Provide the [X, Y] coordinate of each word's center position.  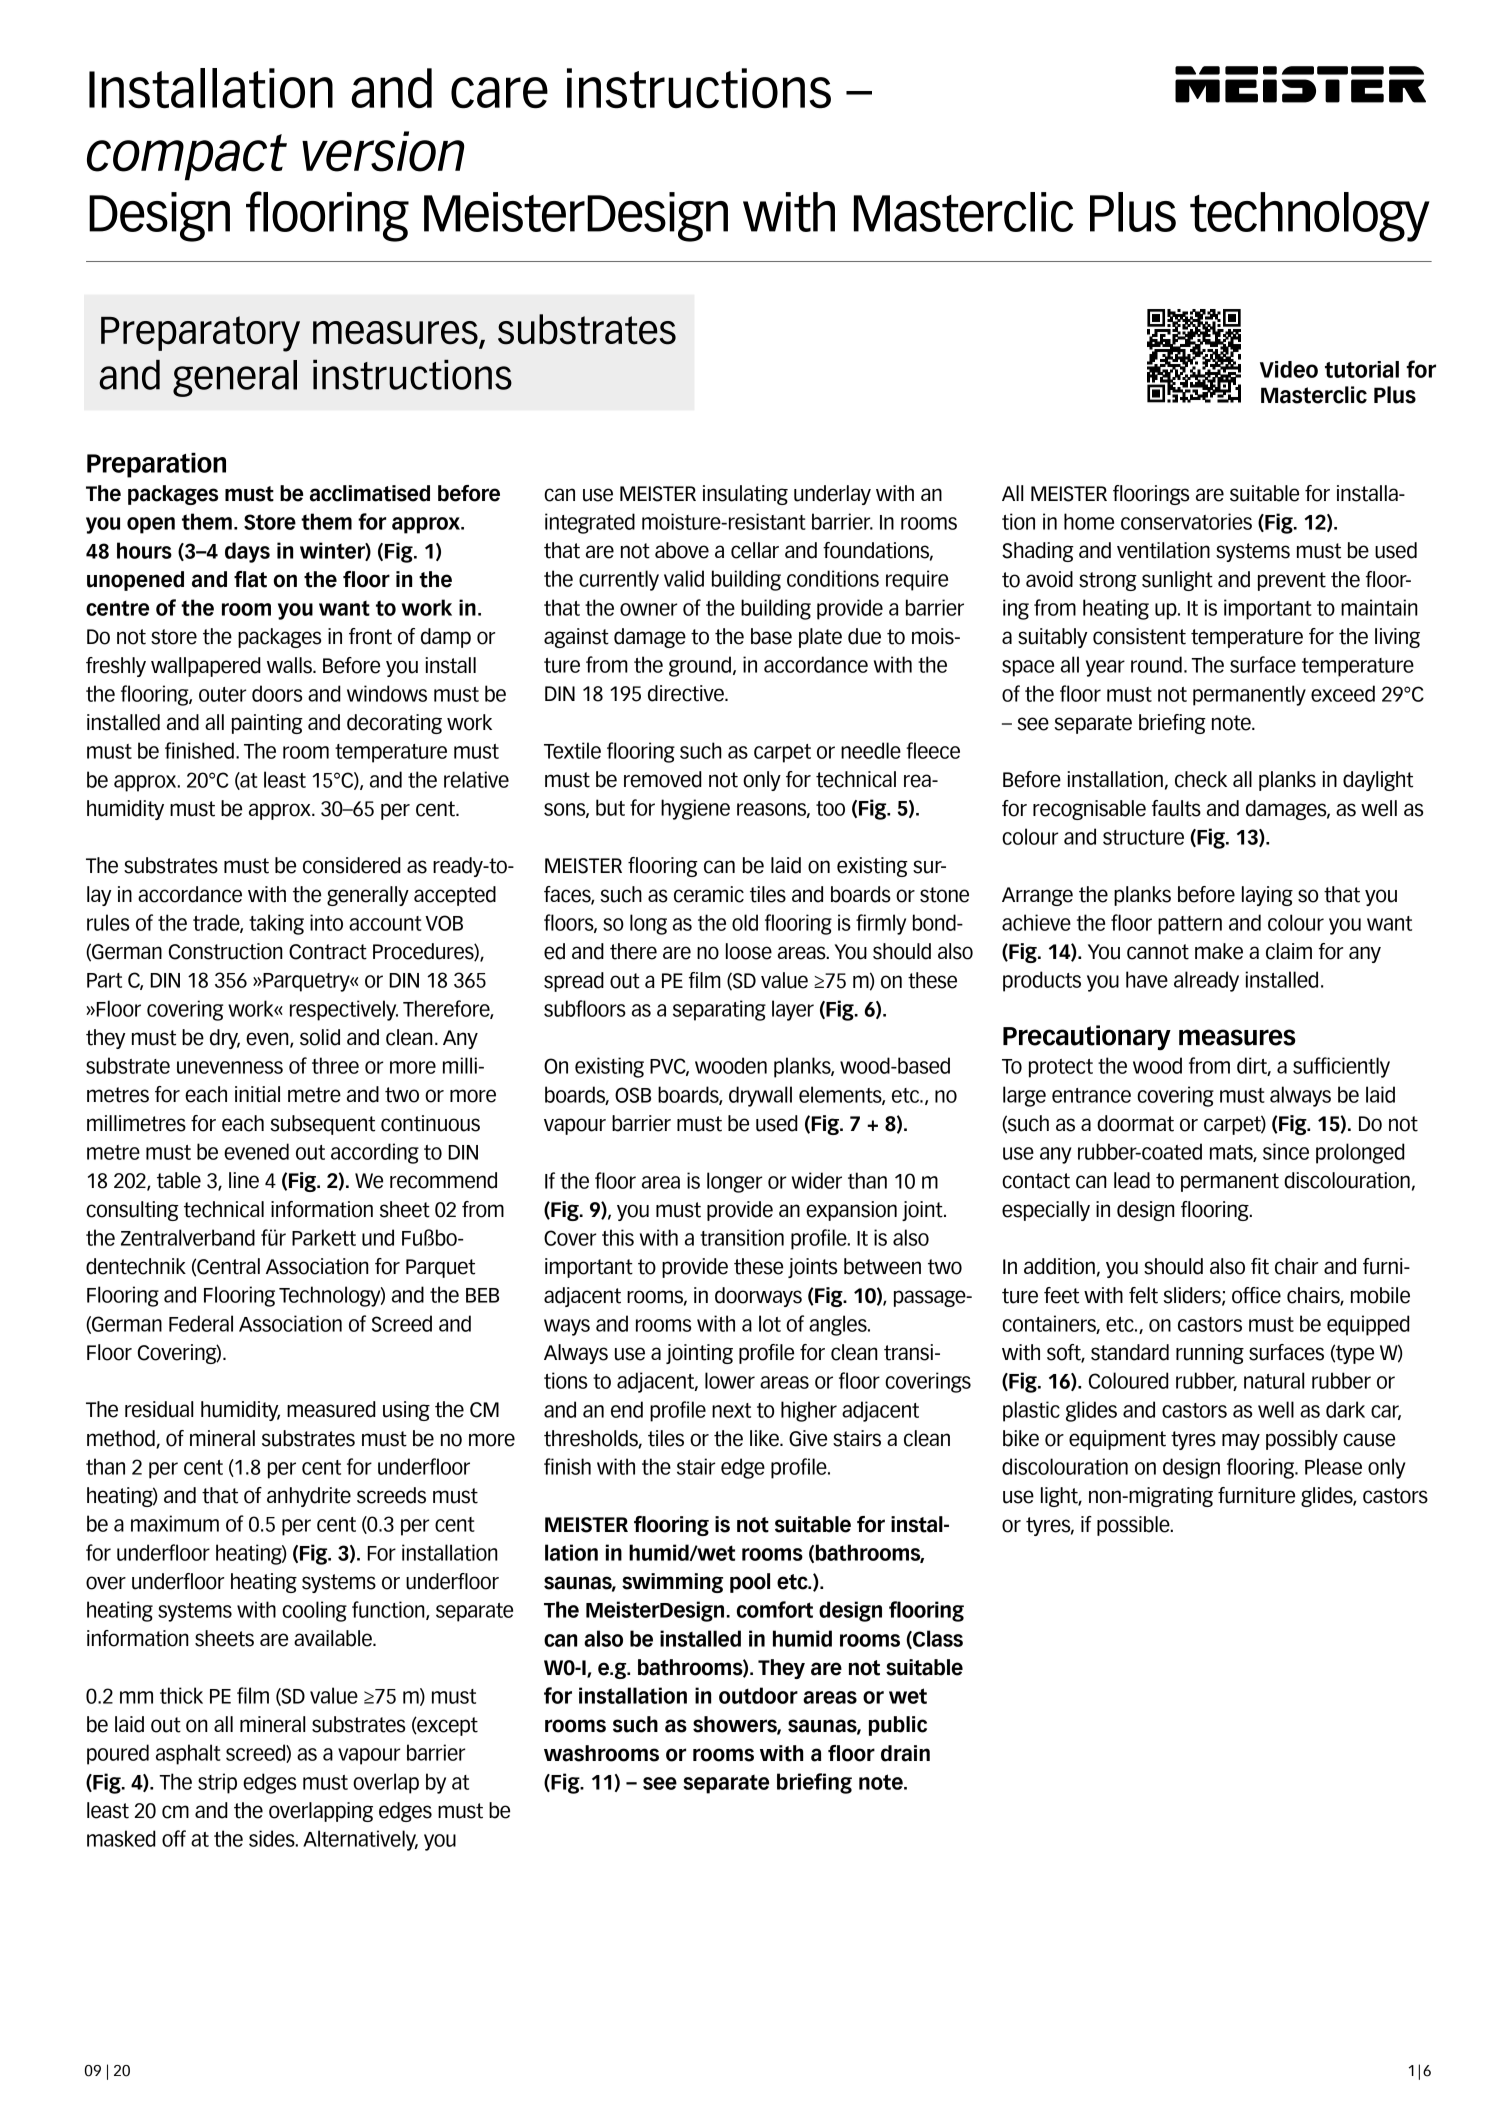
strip [217, 1783]
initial [257, 1094]
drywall [760, 1096]
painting [267, 724]
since [1286, 1151]
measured [331, 1409]
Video [1289, 369]
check [1201, 779]
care [499, 93]
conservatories [1186, 521]
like [765, 1438]
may [1241, 1441]
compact [187, 157]
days [247, 552]
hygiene [695, 809]
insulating [745, 495]
